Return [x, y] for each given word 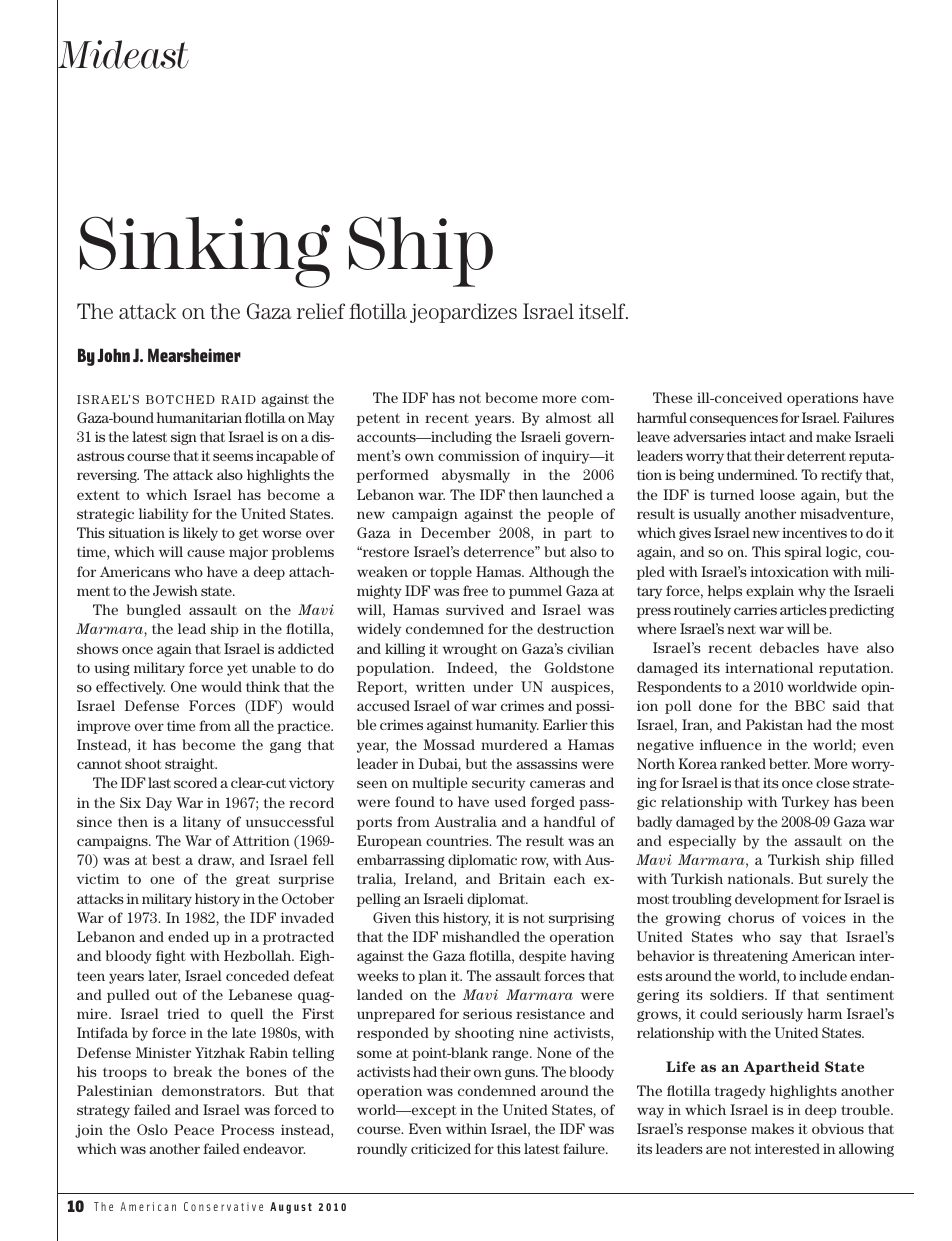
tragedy [740, 1092]
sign [184, 438]
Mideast [123, 55]
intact [768, 436]
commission [479, 455]
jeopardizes [463, 313]
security [498, 784]
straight [191, 765]
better [789, 763]
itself [603, 311]
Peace [194, 1129]
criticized [441, 1148]
